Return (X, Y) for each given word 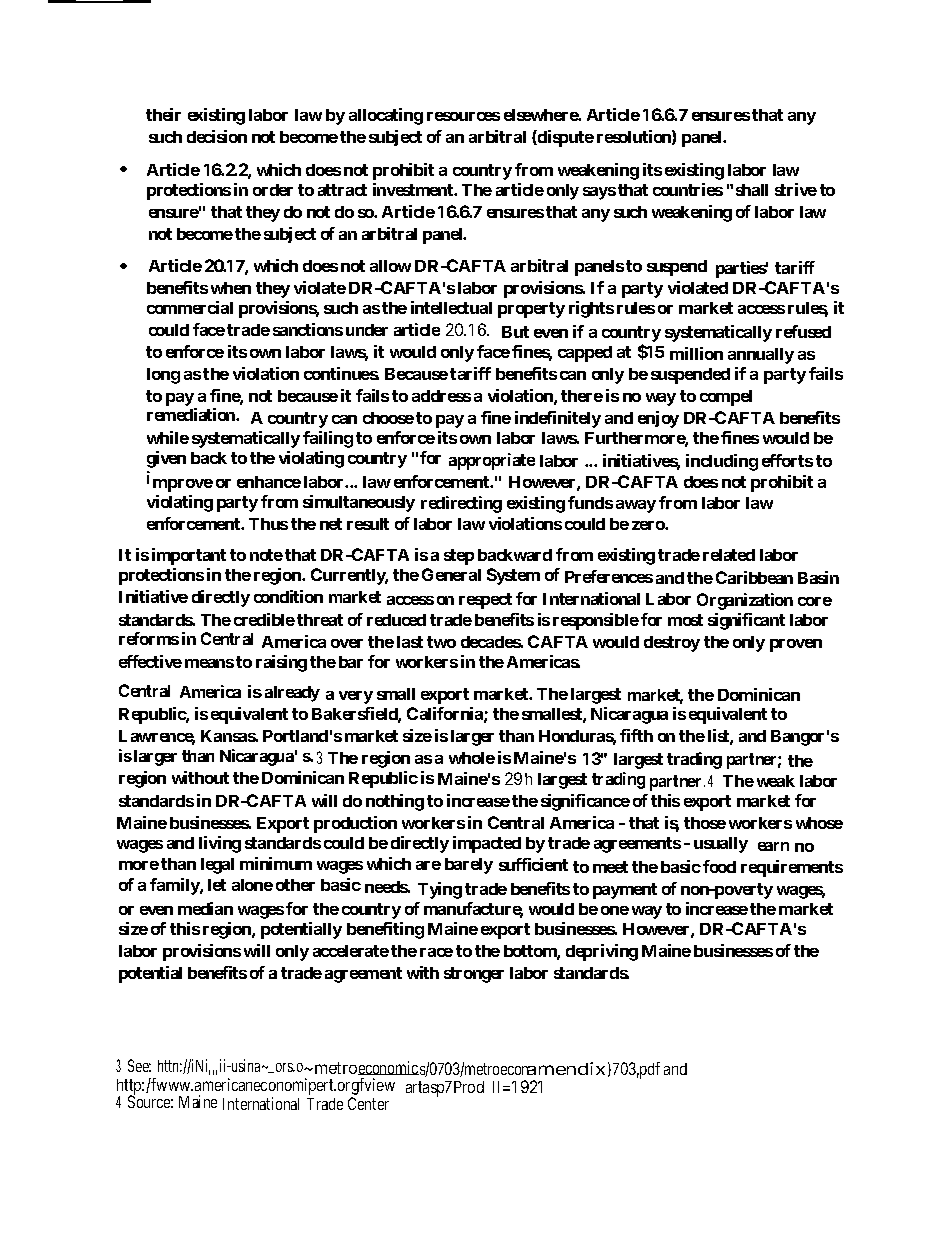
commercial (190, 307)
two (441, 642)
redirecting (461, 504)
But (515, 332)
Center (368, 1103)
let (217, 885)
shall (752, 190)
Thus (268, 524)
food (719, 866)
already (292, 694)
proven (796, 645)
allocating (386, 116)
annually (761, 356)
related (729, 555)
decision (217, 136)
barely (469, 866)
